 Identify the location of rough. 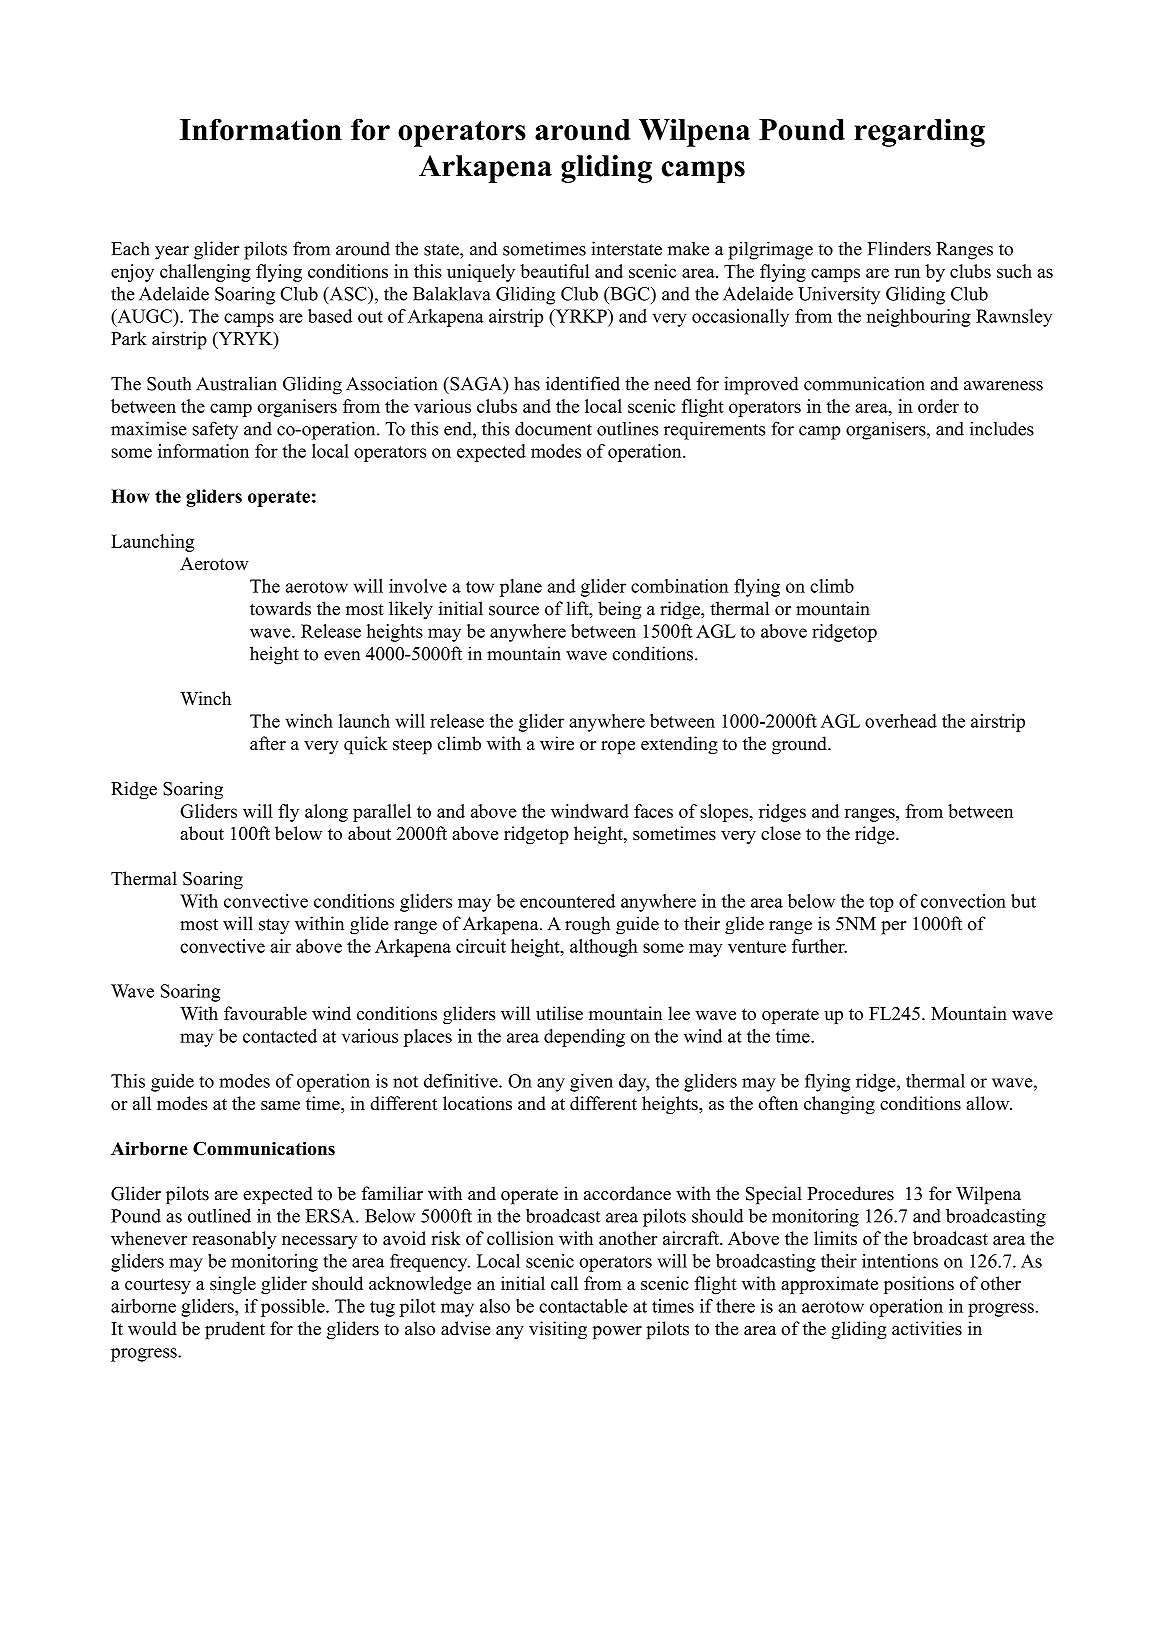
(587, 925).
